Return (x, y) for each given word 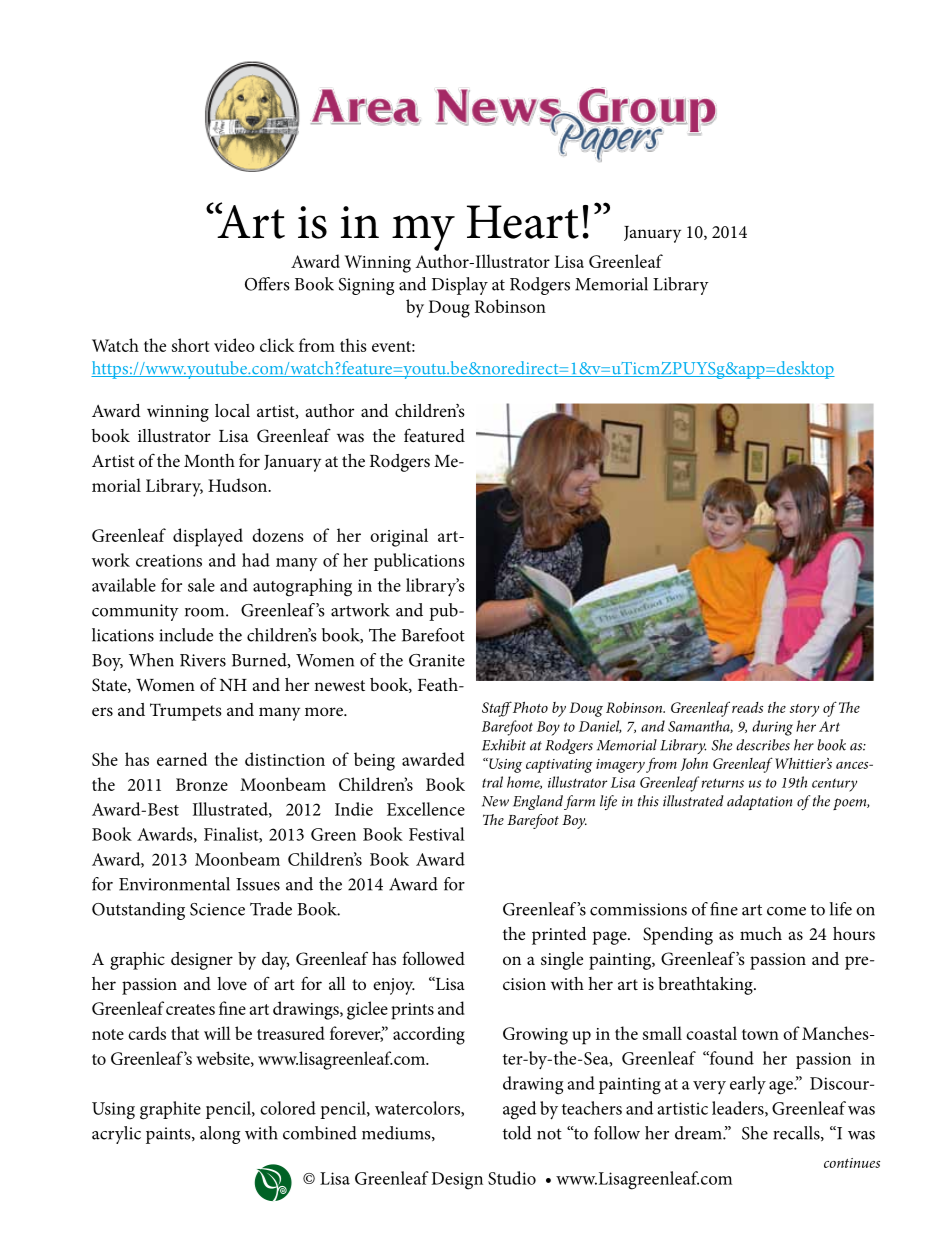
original (399, 537)
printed (559, 936)
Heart (523, 222)
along (220, 1135)
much (761, 933)
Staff (497, 709)
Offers (267, 284)
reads (747, 707)
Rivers (203, 660)
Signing (366, 286)
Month (209, 460)
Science (217, 909)
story (804, 710)
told (517, 1133)
